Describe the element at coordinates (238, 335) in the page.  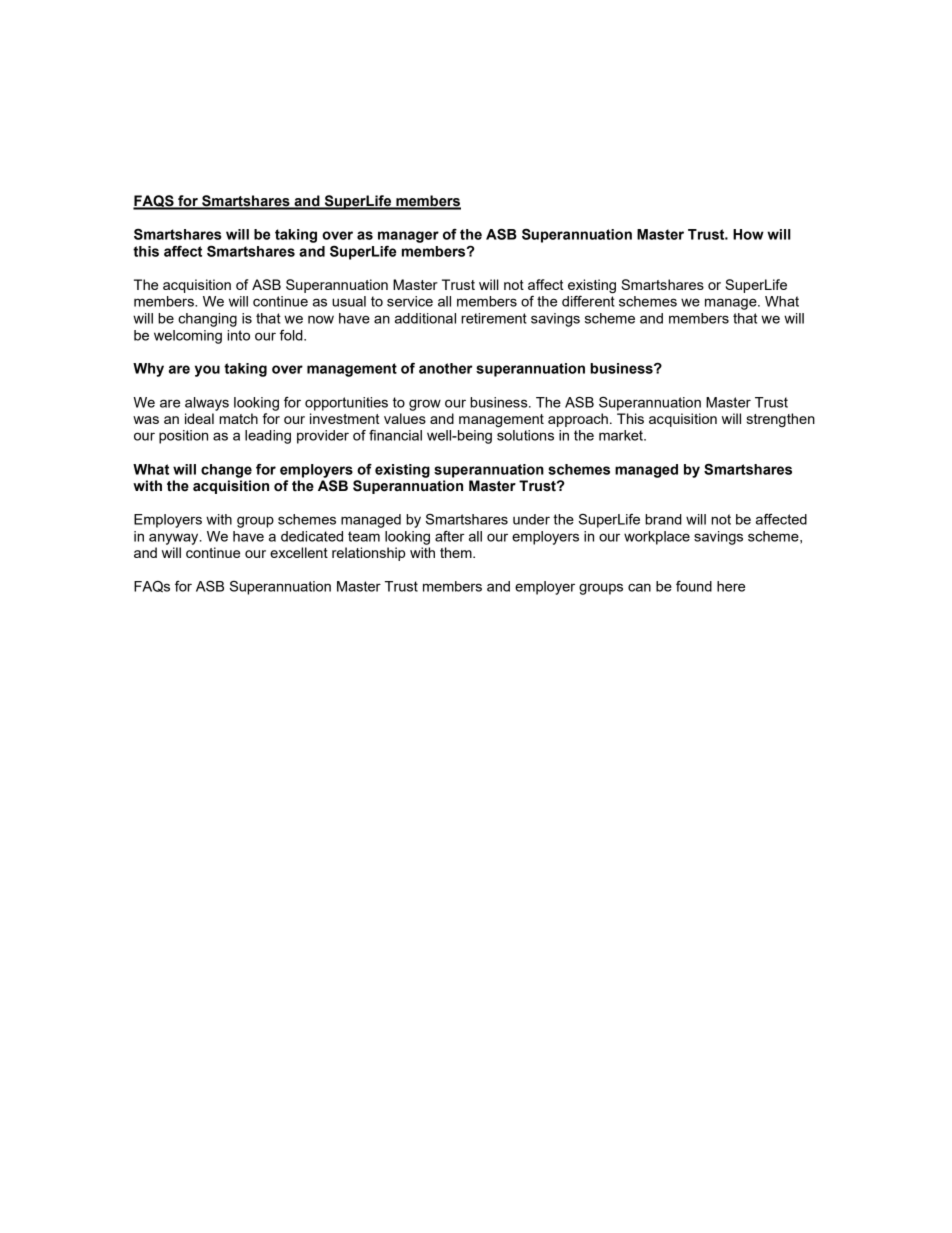
I see `into` at that location.
